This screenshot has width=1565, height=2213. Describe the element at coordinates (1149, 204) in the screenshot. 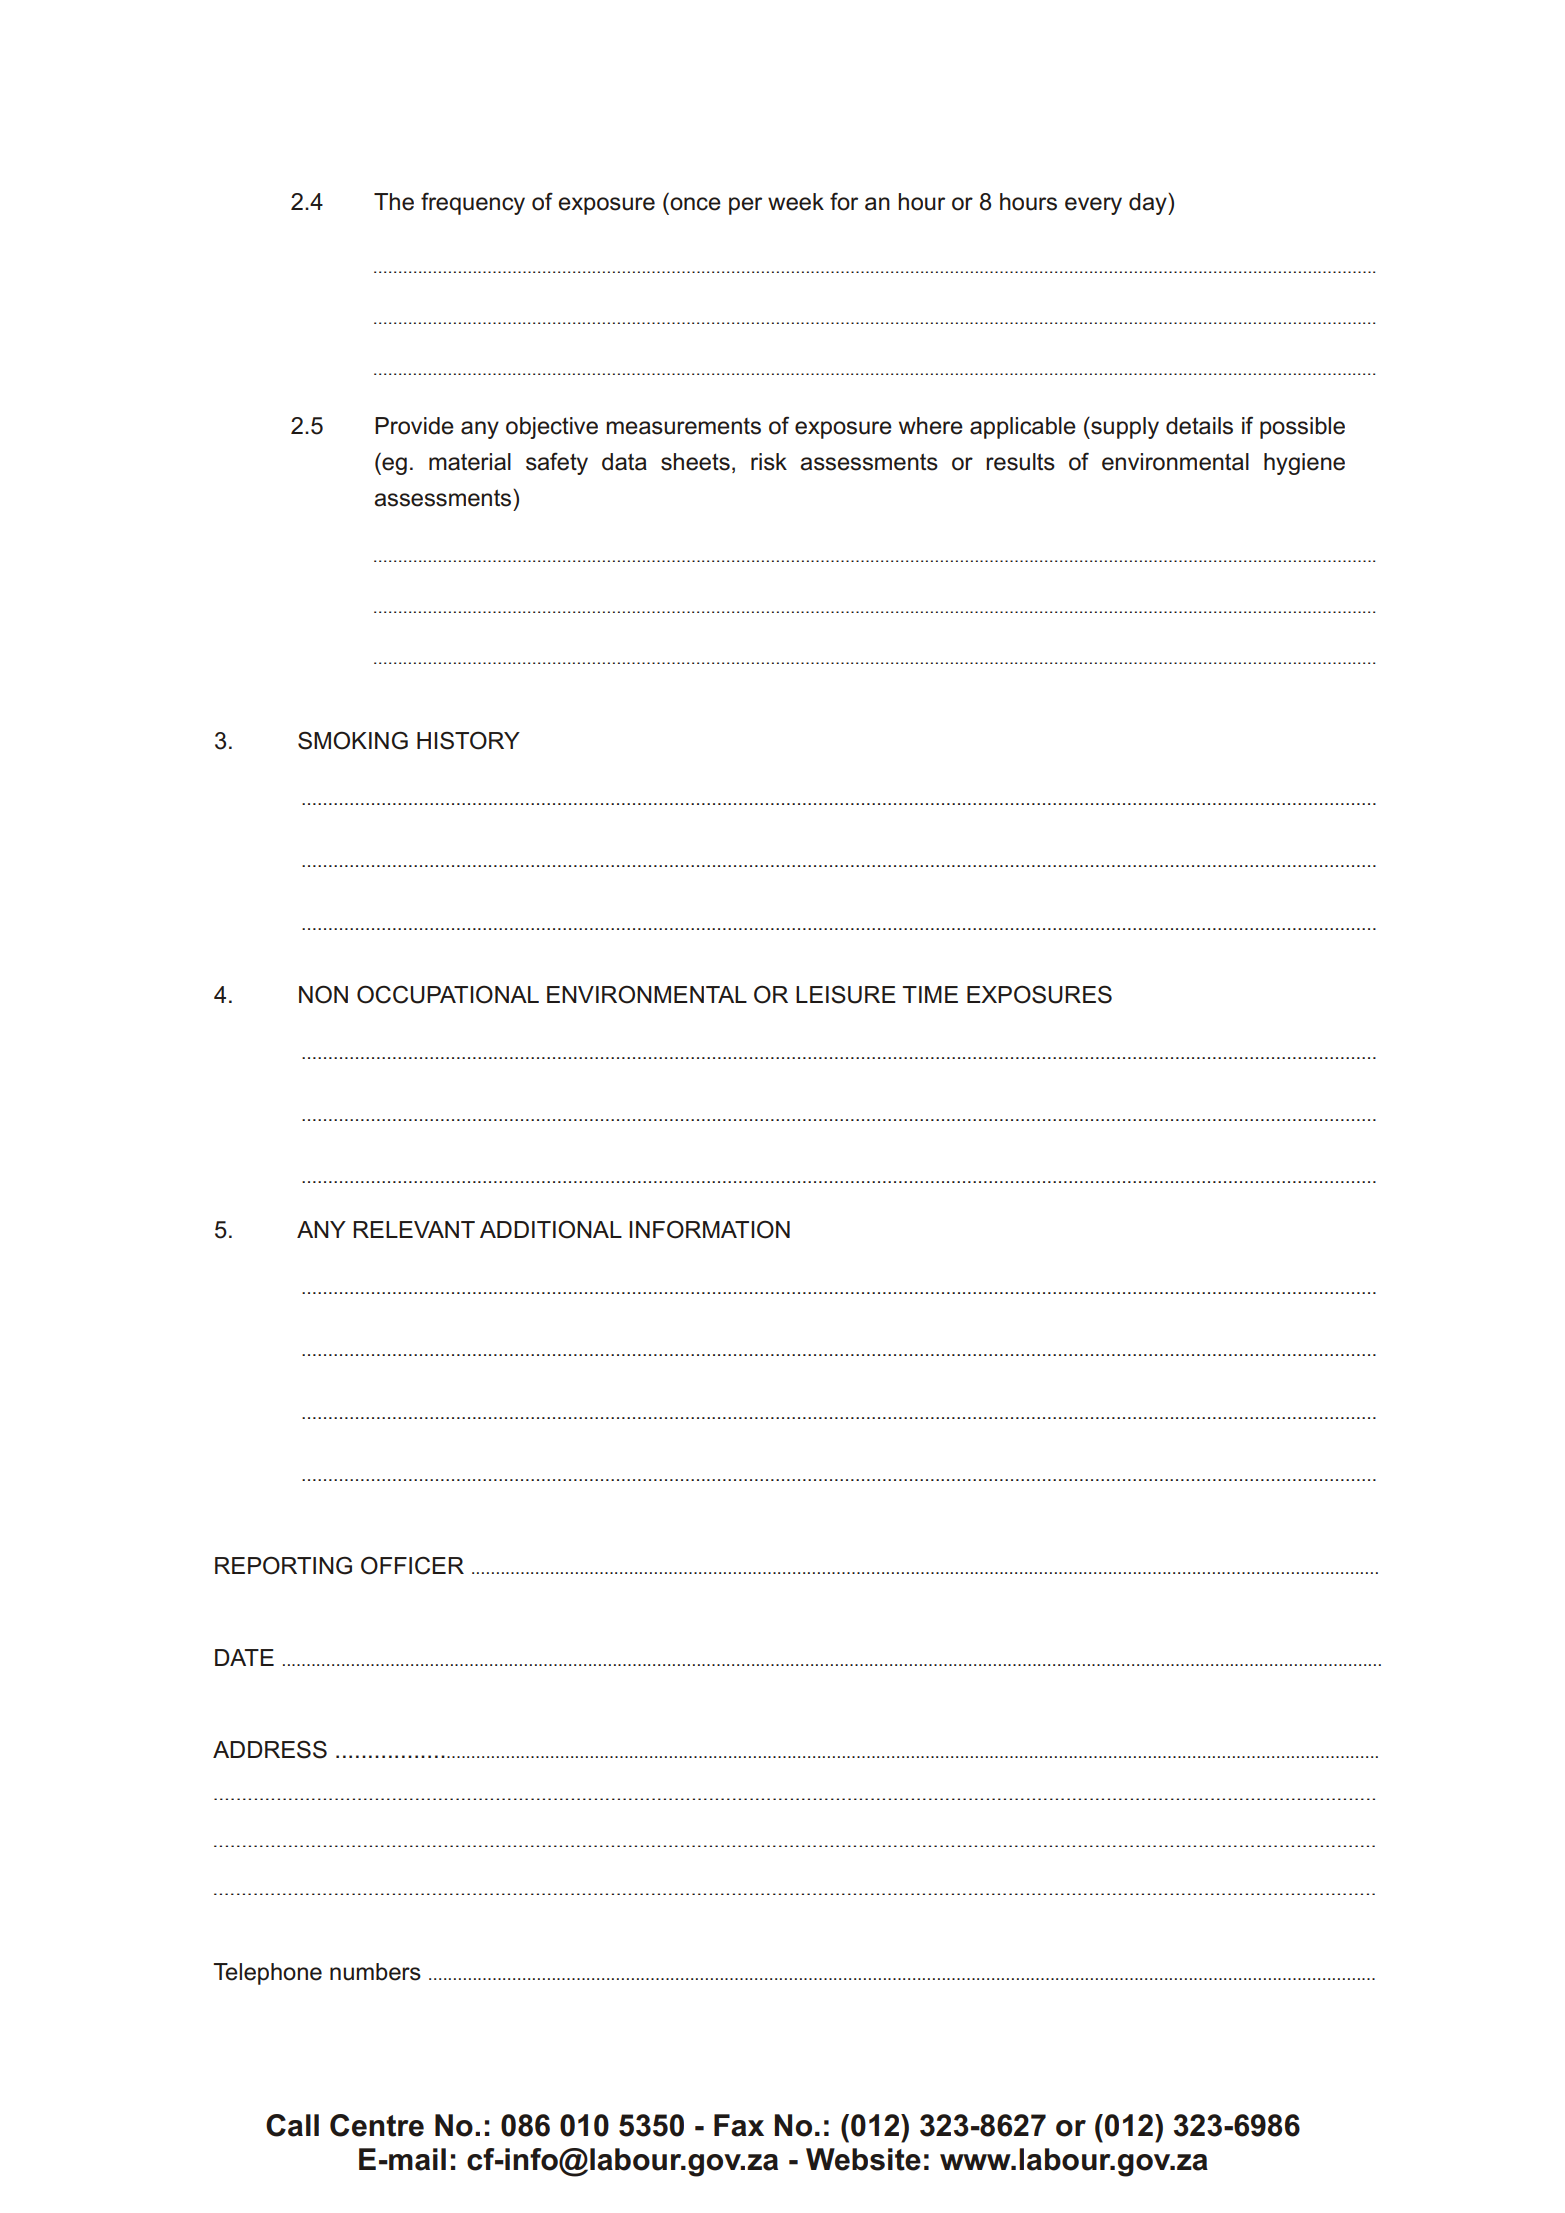

I see `day` at that location.
